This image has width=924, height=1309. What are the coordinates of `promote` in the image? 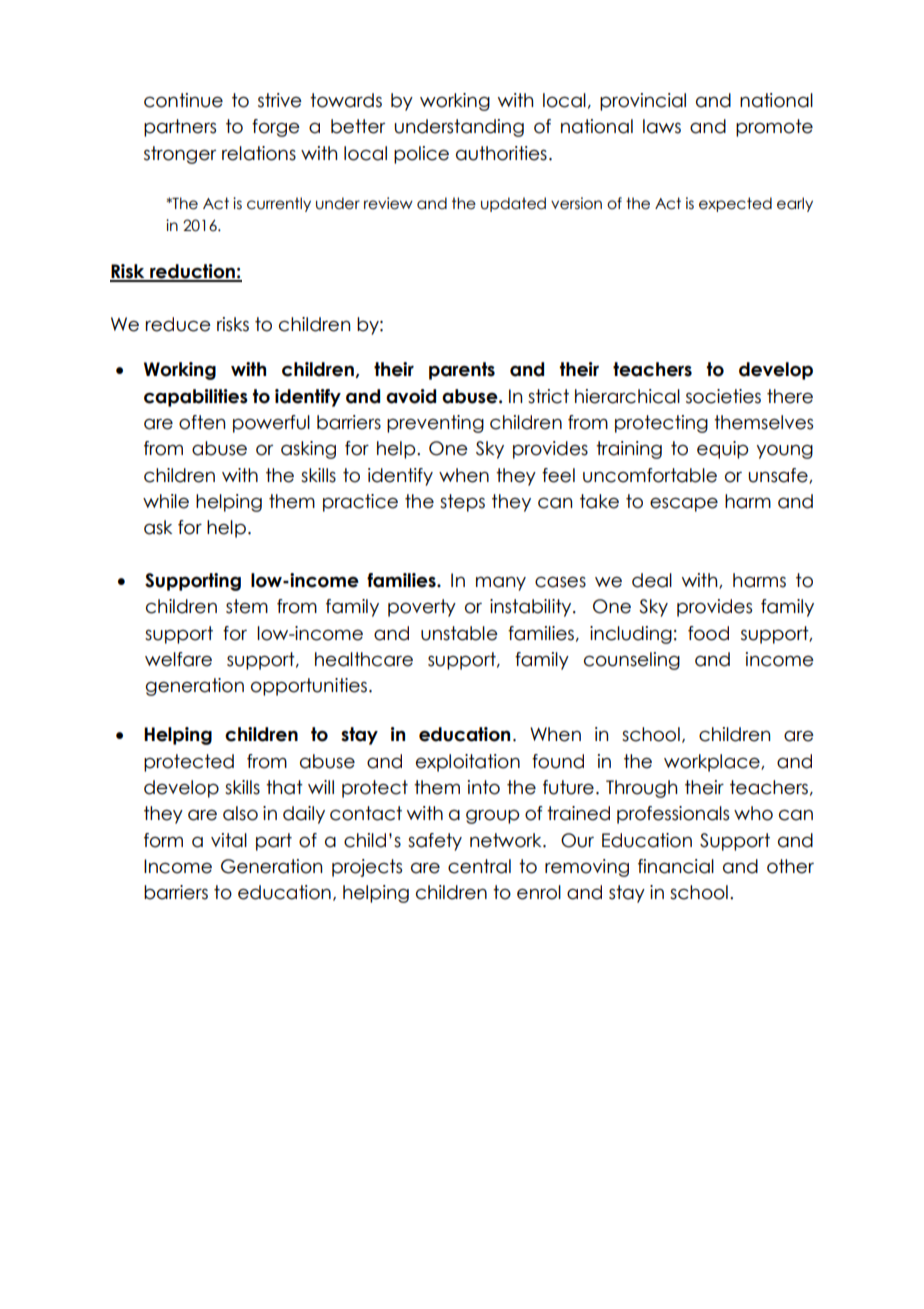 It's located at (774, 128).
